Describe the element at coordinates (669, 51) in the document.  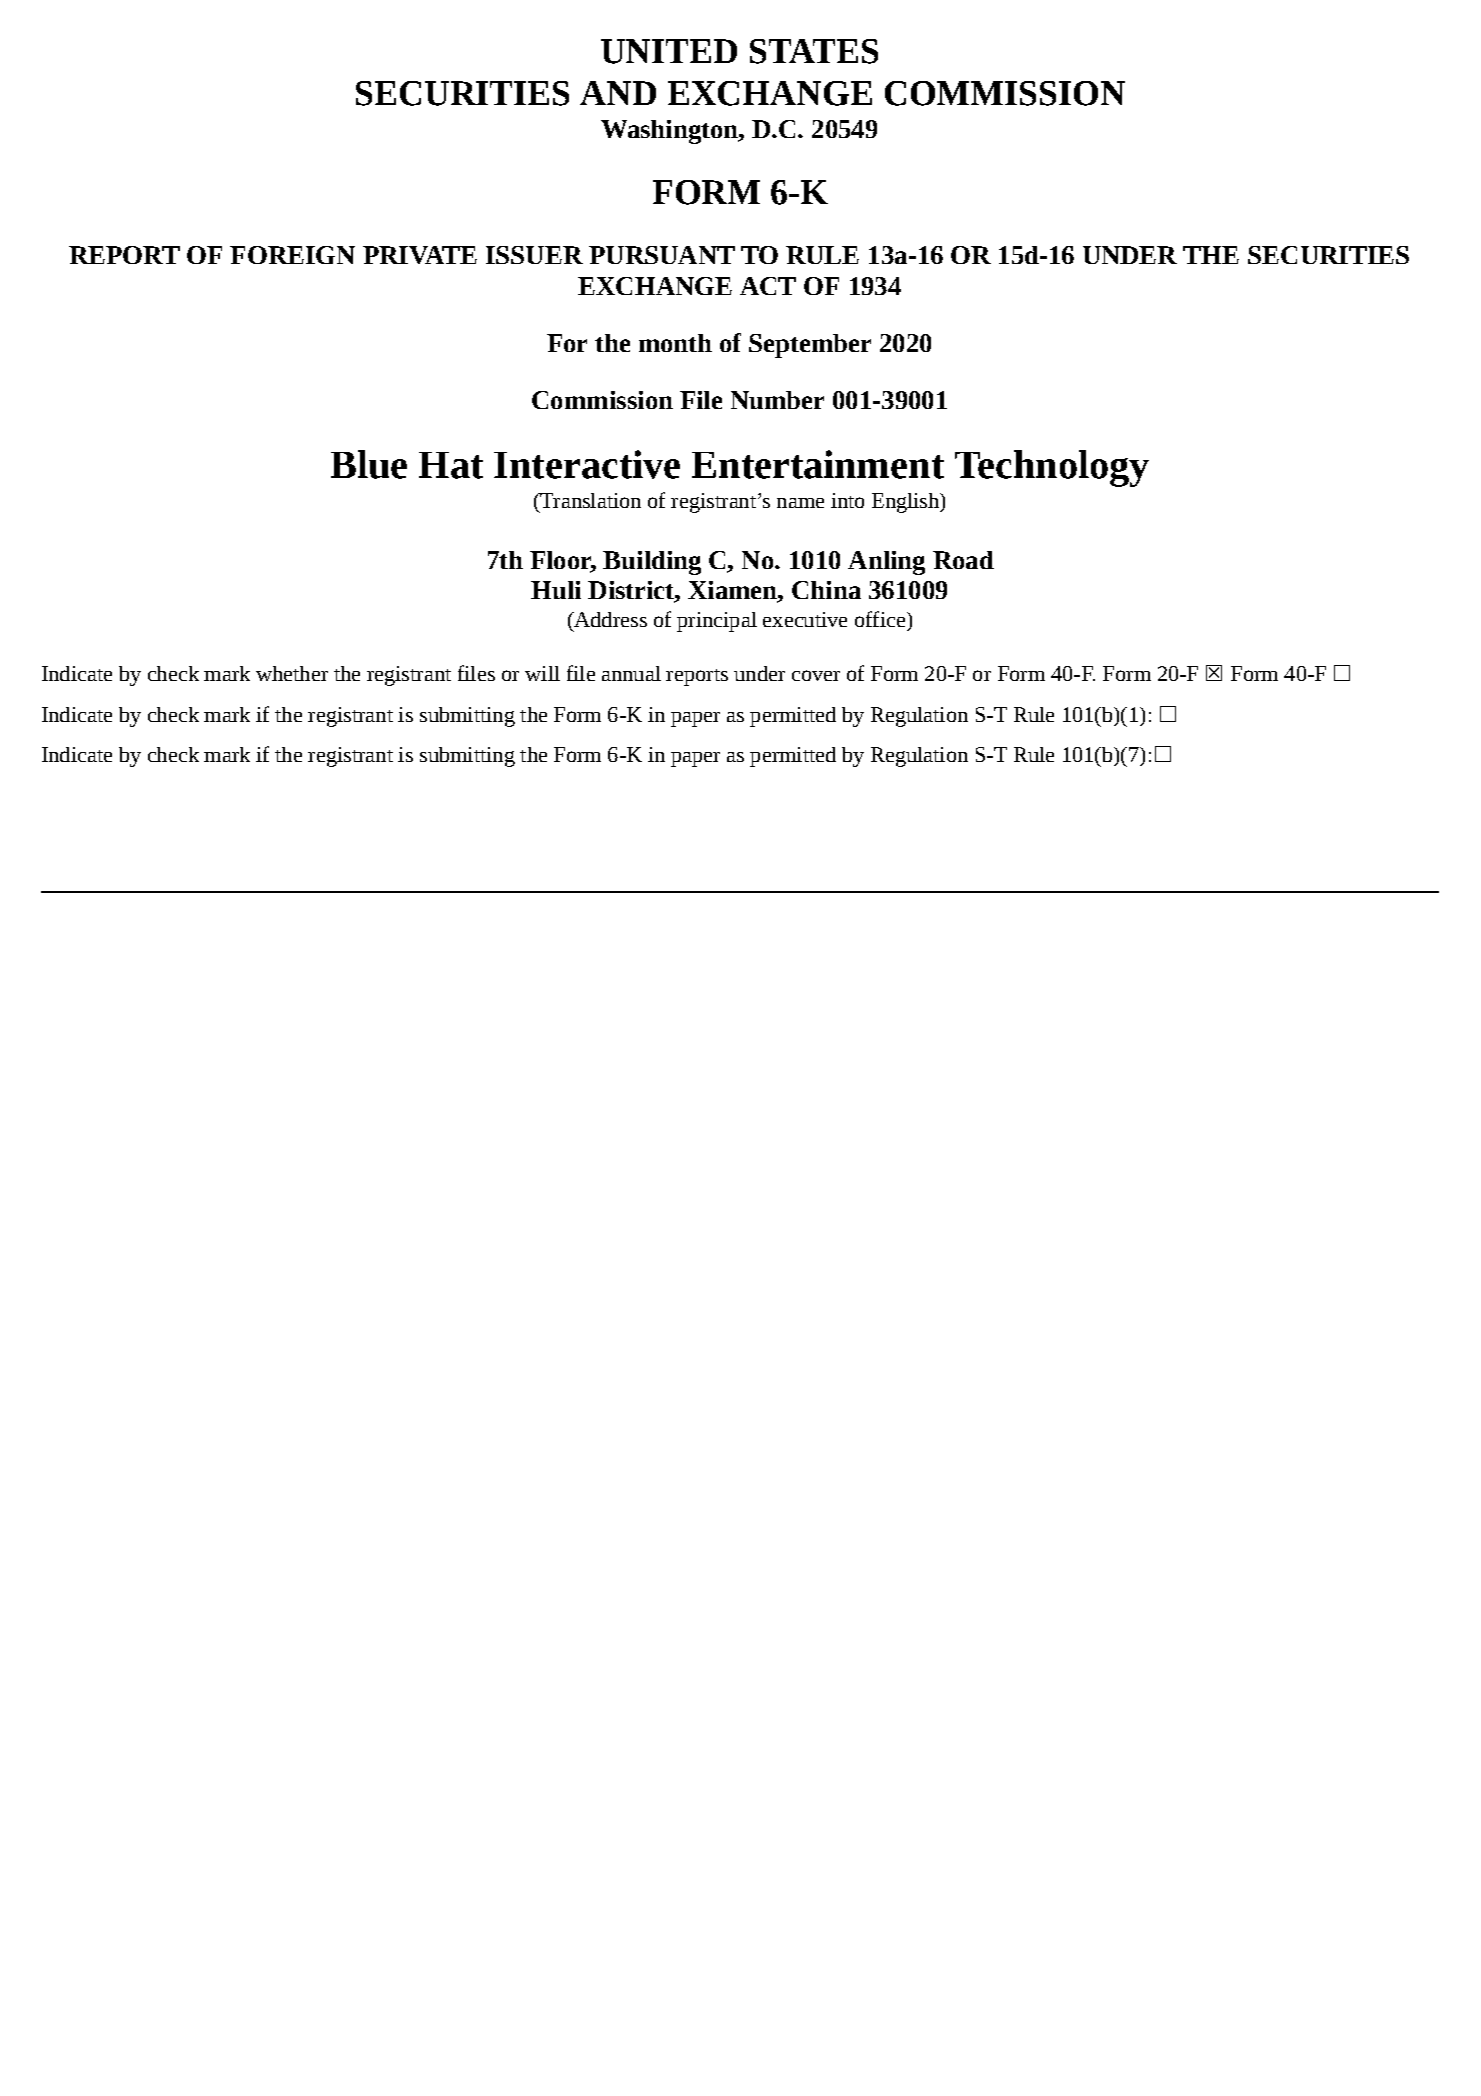
I see `UNITED` at that location.
